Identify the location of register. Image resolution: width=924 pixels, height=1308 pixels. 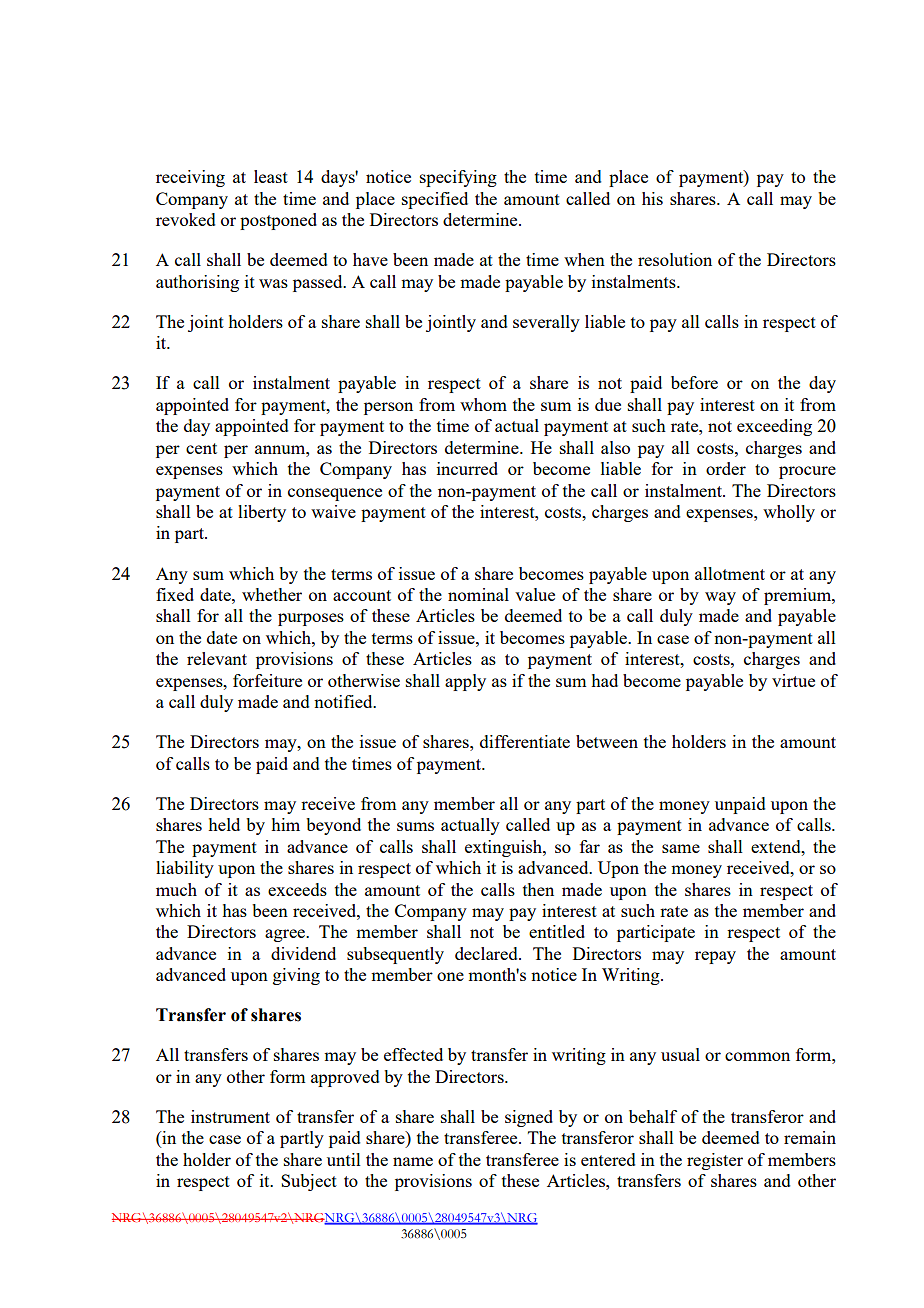
(715, 1161).
